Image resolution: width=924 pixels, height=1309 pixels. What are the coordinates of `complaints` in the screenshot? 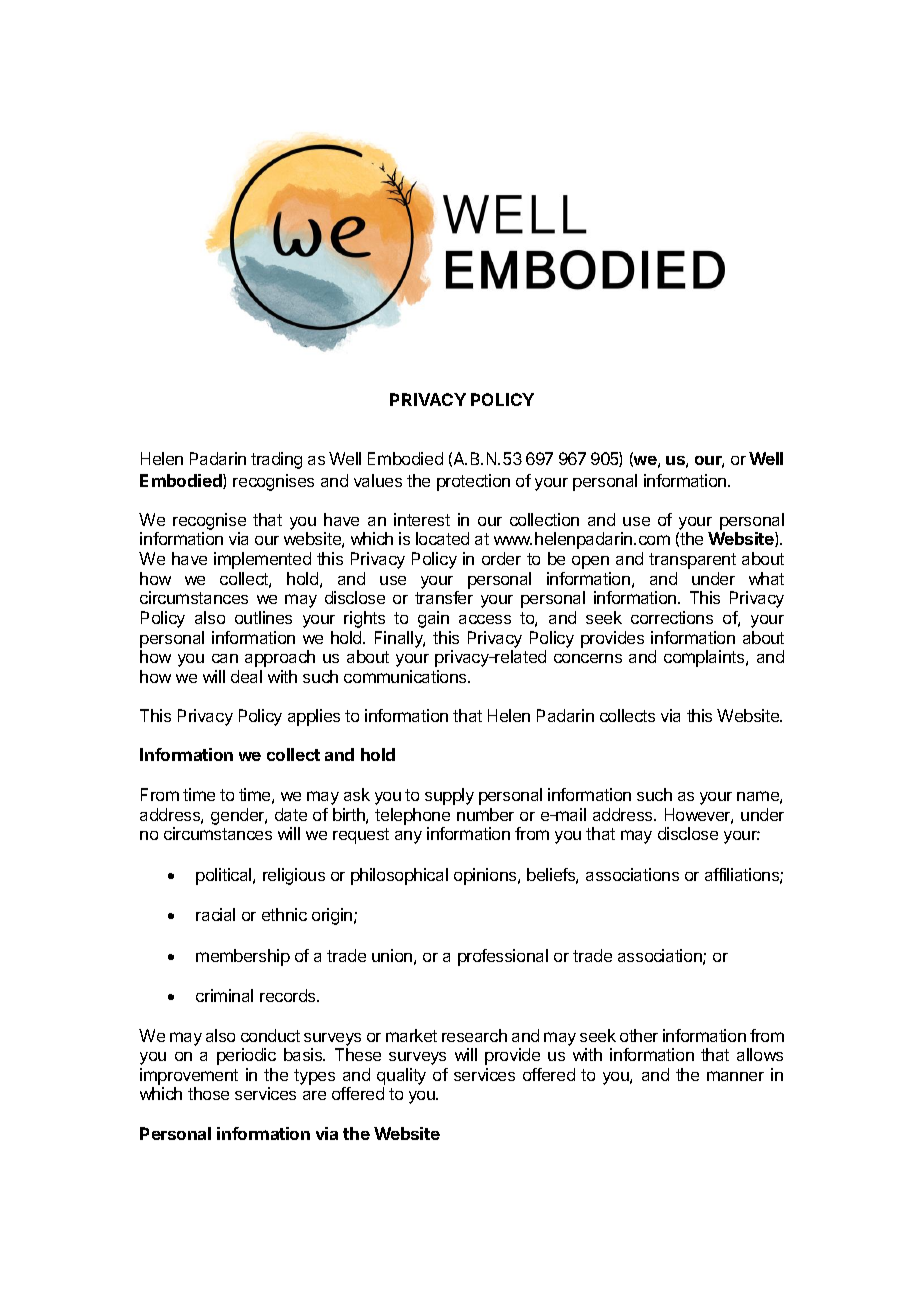 It's located at (705, 658).
